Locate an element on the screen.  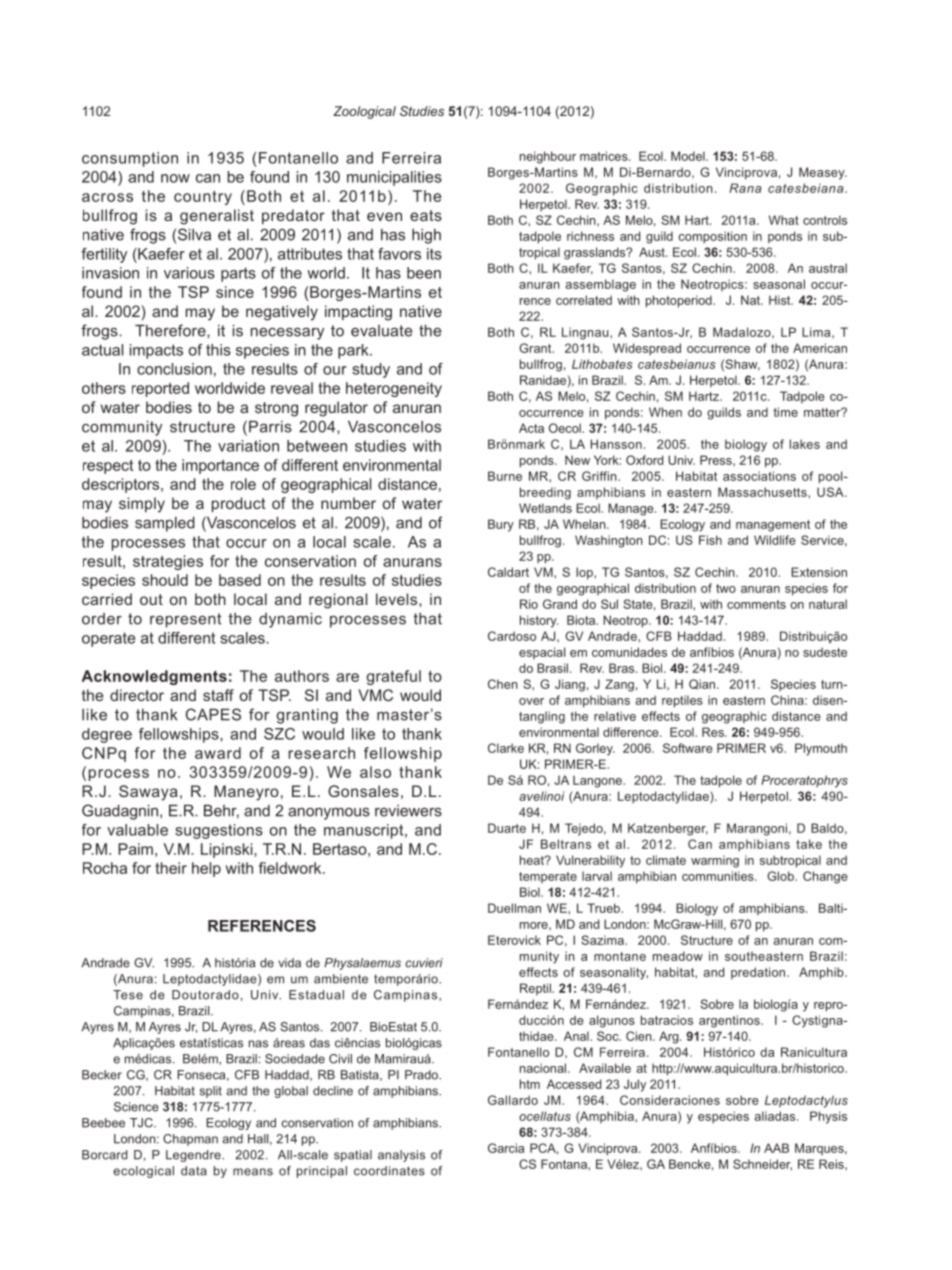
Software is located at coordinates (688, 748).
